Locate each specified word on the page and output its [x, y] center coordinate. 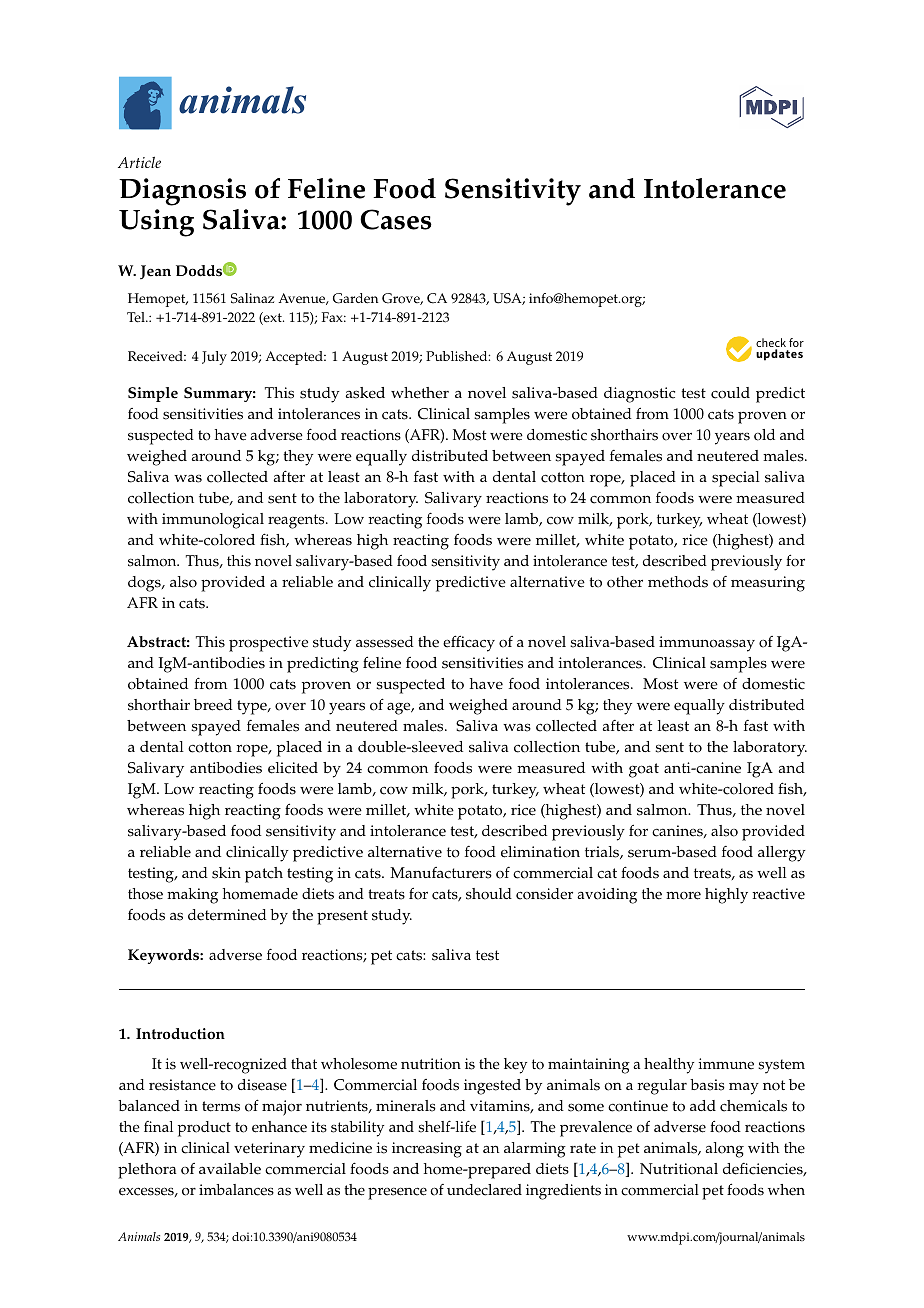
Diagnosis [182, 192]
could [730, 393]
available [230, 1169]
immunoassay [707, 644]
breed [213, 705]
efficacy [469, 643]
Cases [396, 219]
